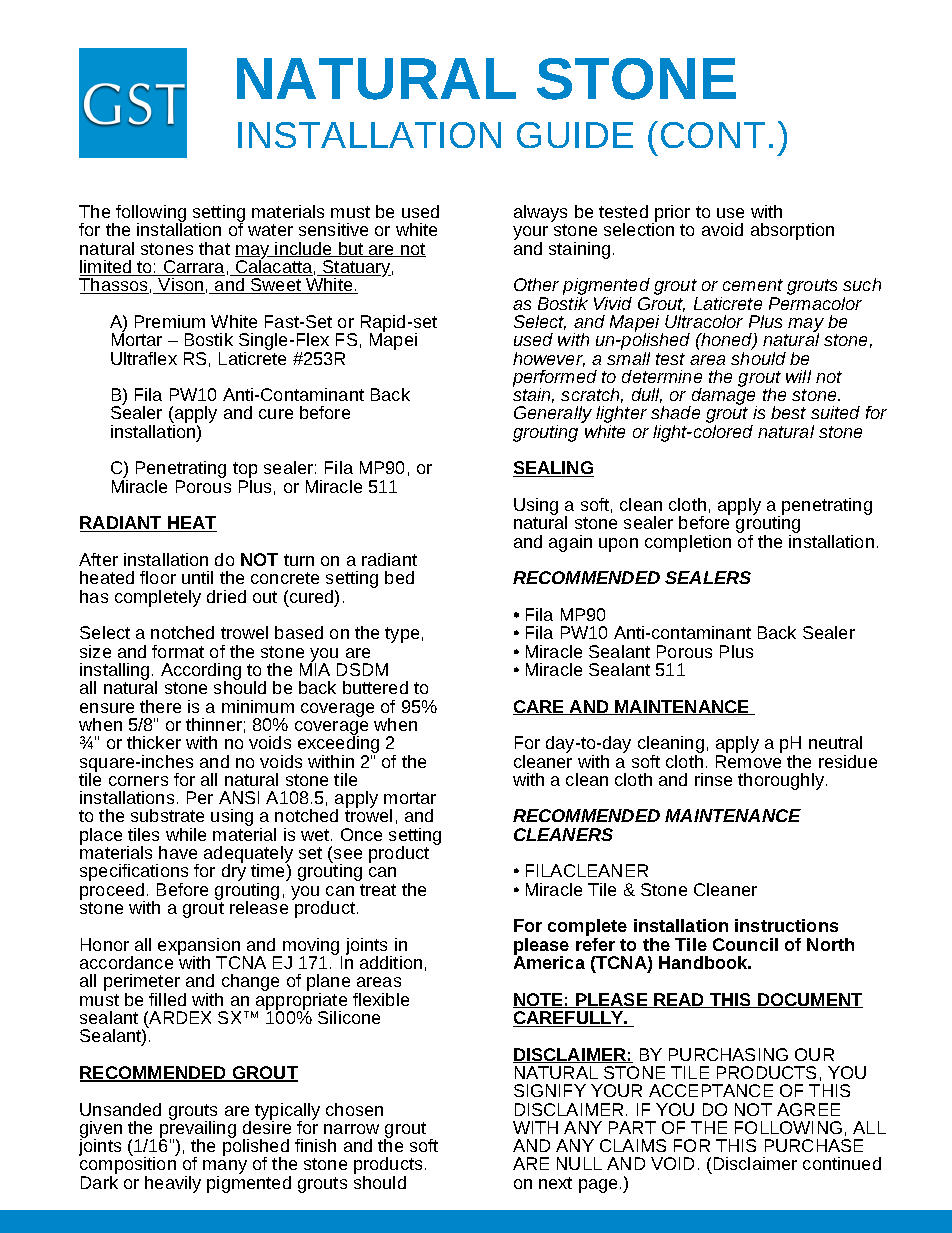 The width and height of the screenshot is (952, 1233). Describe the element at coordinates (198, 1129) in the screenshot. I see `prevailing` at that location.
